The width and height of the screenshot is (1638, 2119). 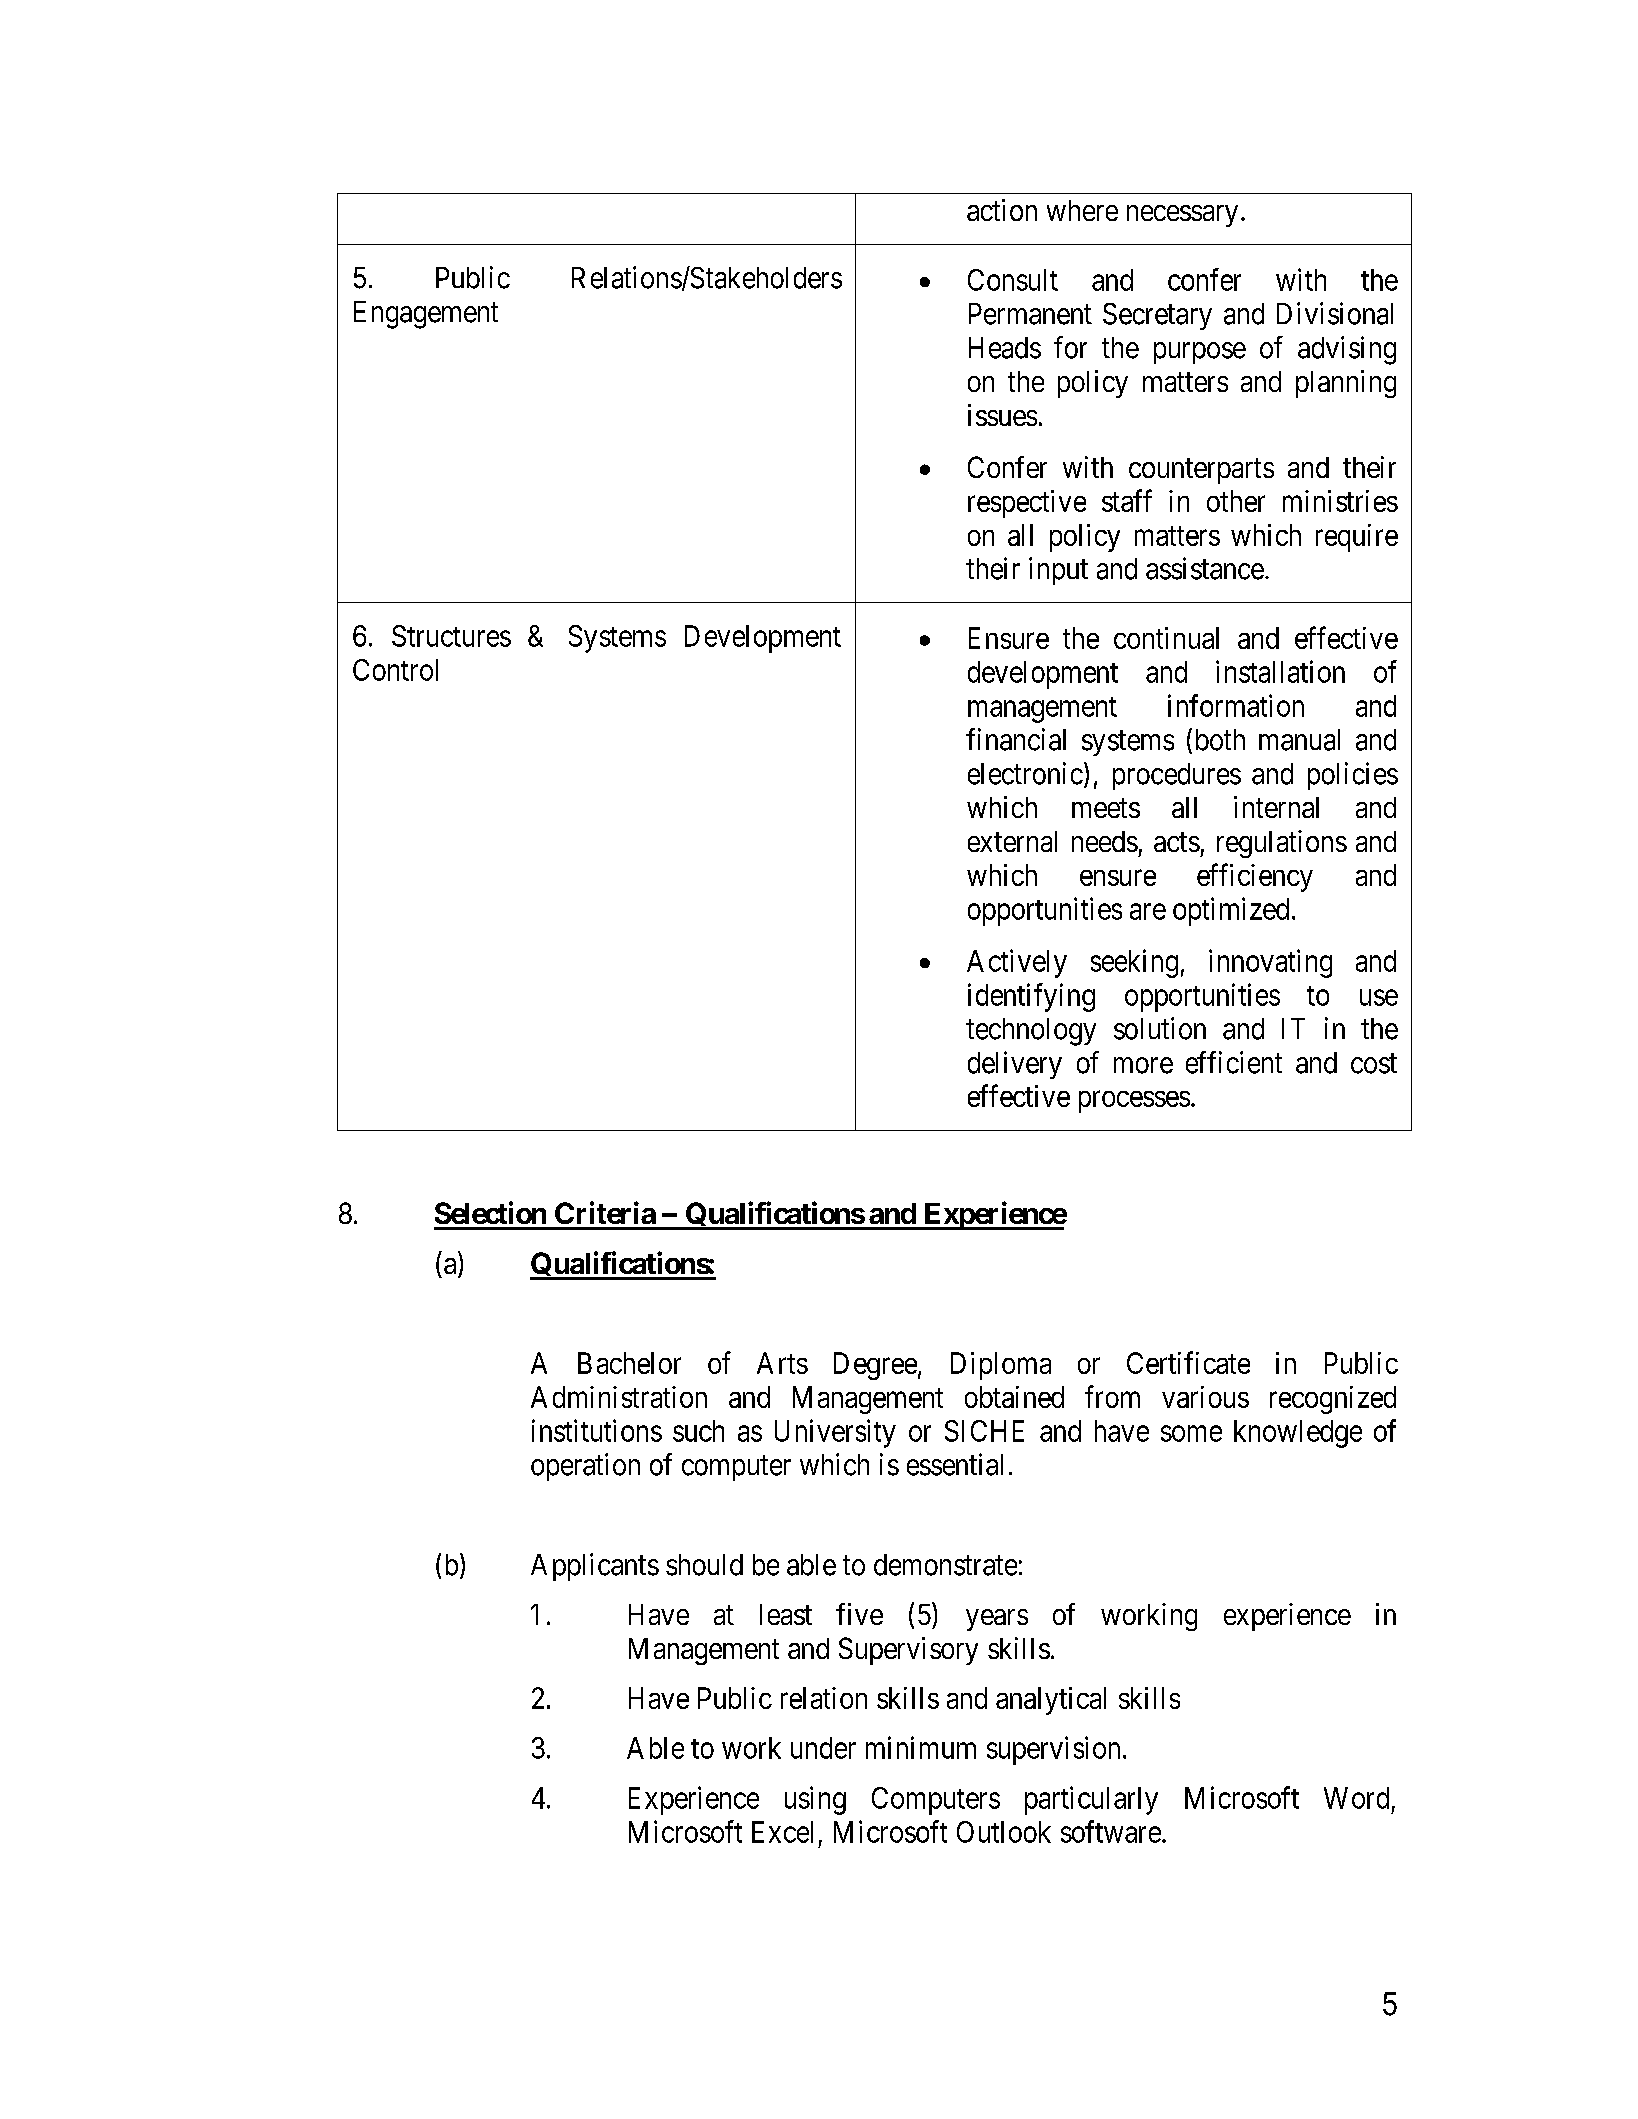 I want to click on Engagement, so click(x=426, y=315).
